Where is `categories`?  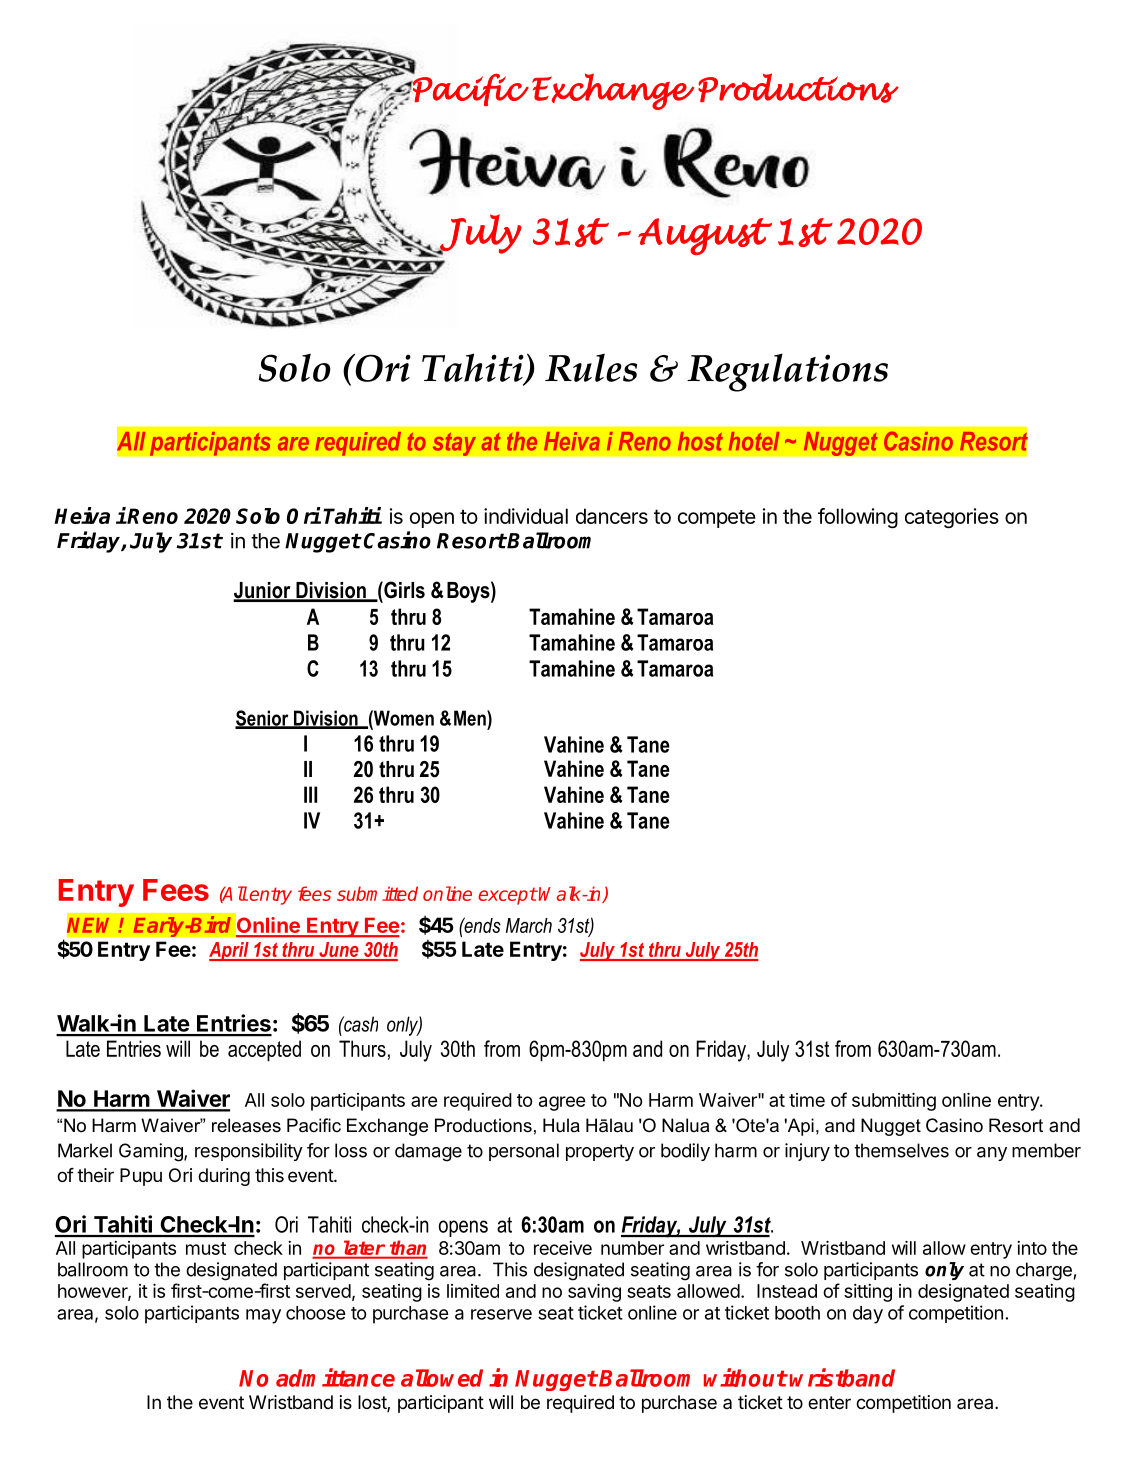 categories is located at coordinates (952, 518).
